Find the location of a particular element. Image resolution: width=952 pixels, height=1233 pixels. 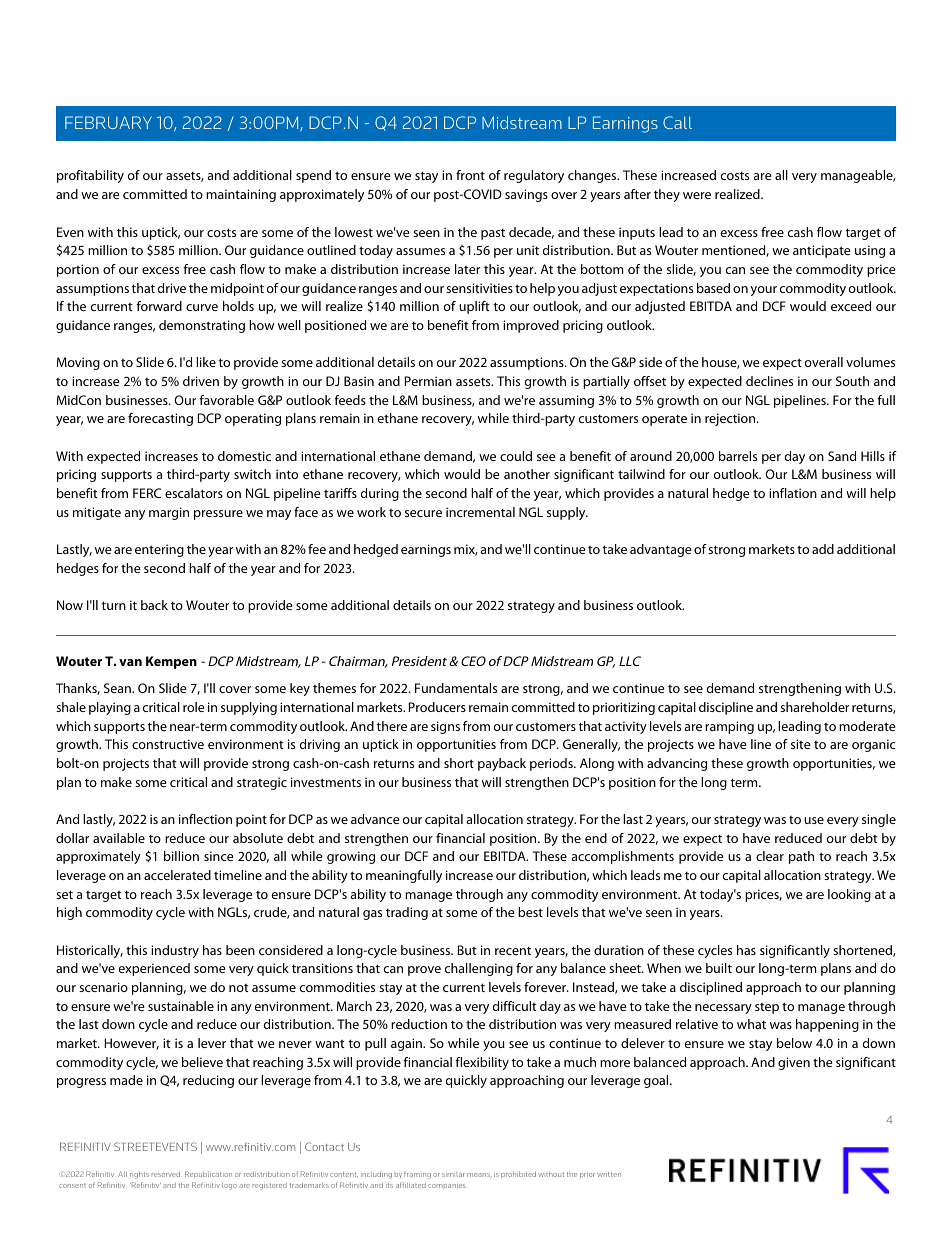

reserved is located at coordinates (166, 1174).
